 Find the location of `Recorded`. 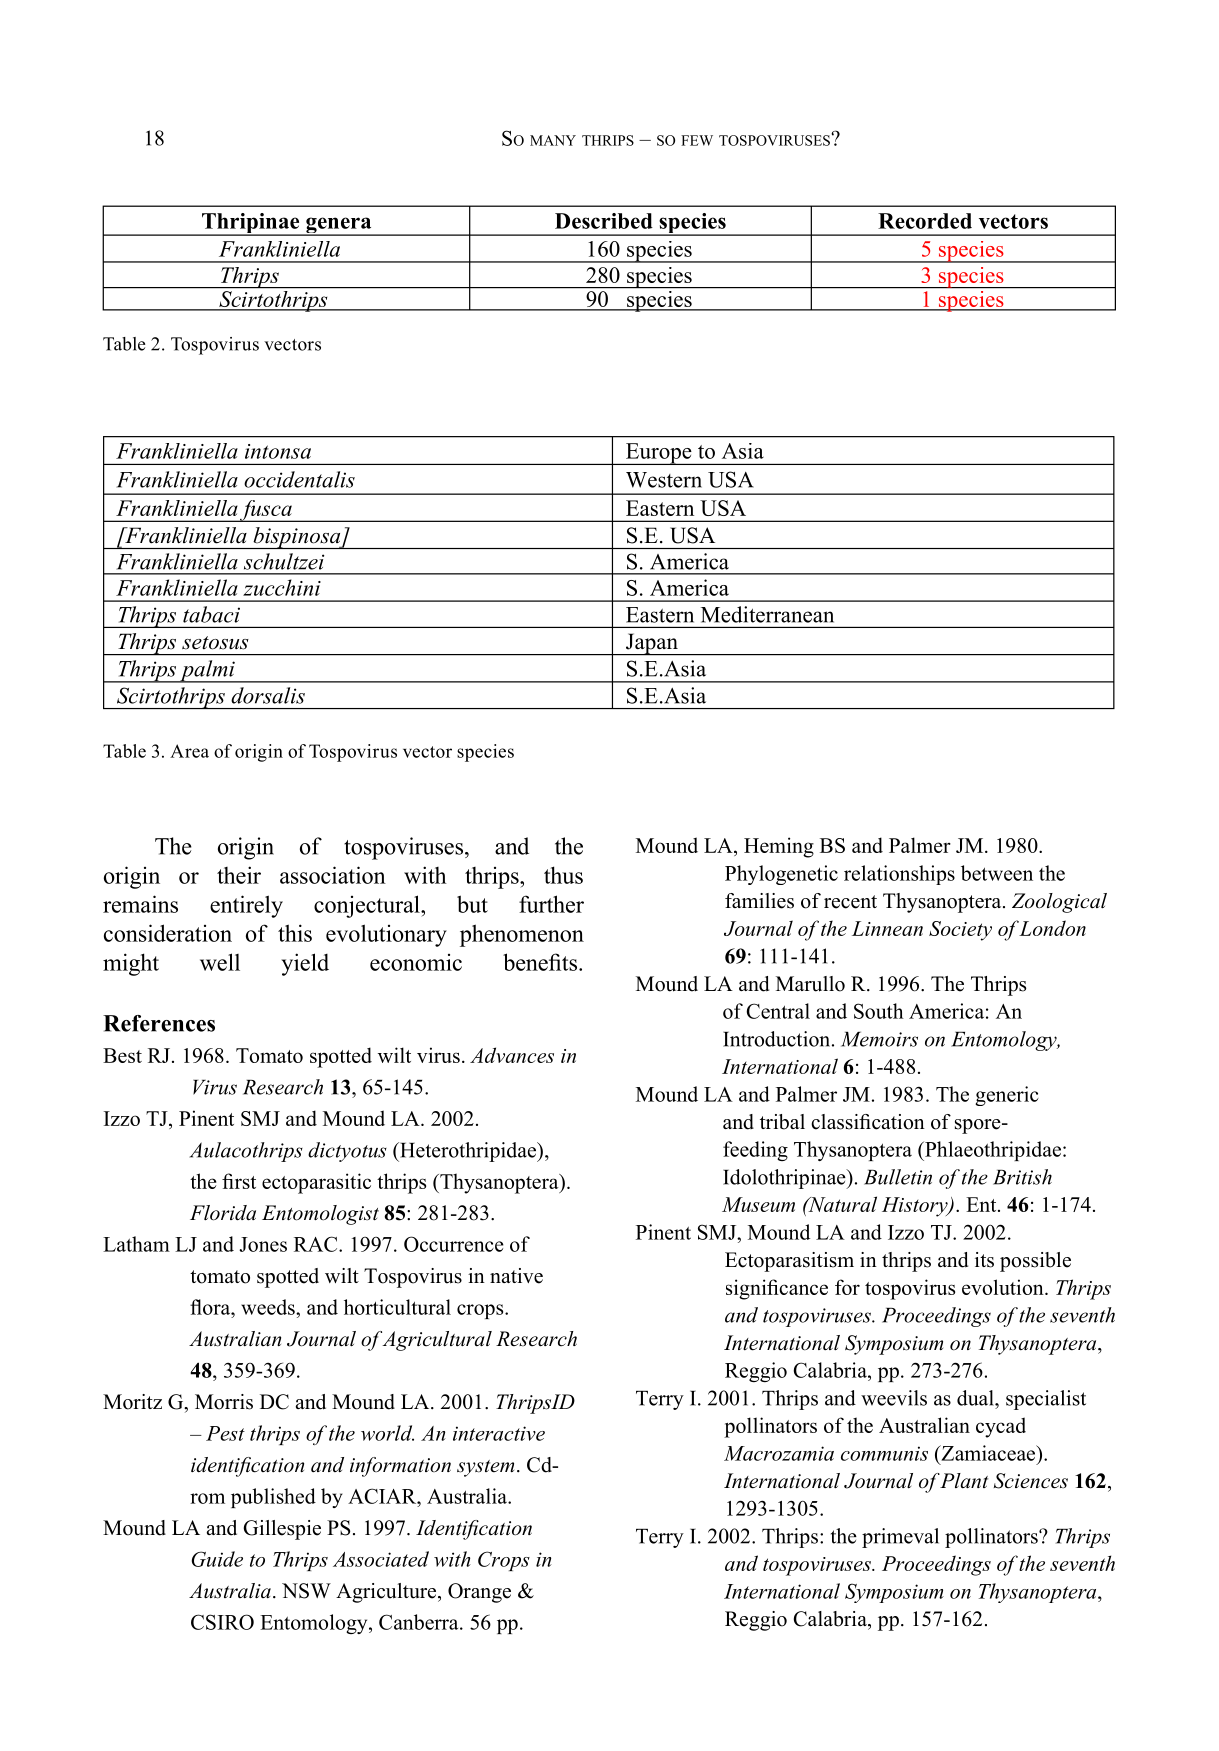

Recorded is located at coordinates (925, 221).
